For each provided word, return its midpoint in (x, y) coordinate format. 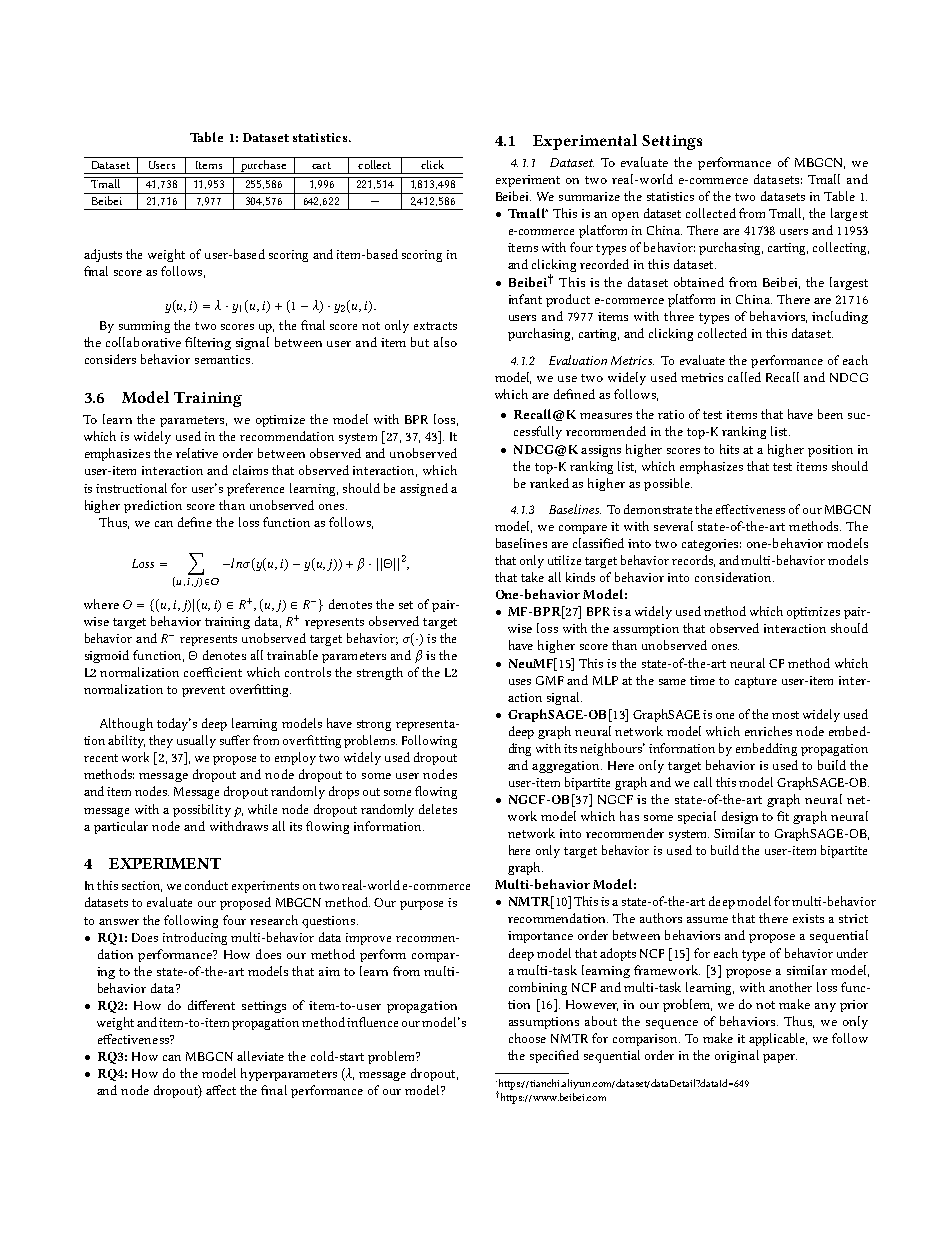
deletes (438, 809)
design (740, 817)
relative (197, 453)
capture (756, 682)
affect (221, 1090)
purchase (264, 165)
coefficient (213, 672)
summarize (589, 196)
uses (520, 682)
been (830, 414)
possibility (202, 810)
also (445, 342)
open (625, 216)
